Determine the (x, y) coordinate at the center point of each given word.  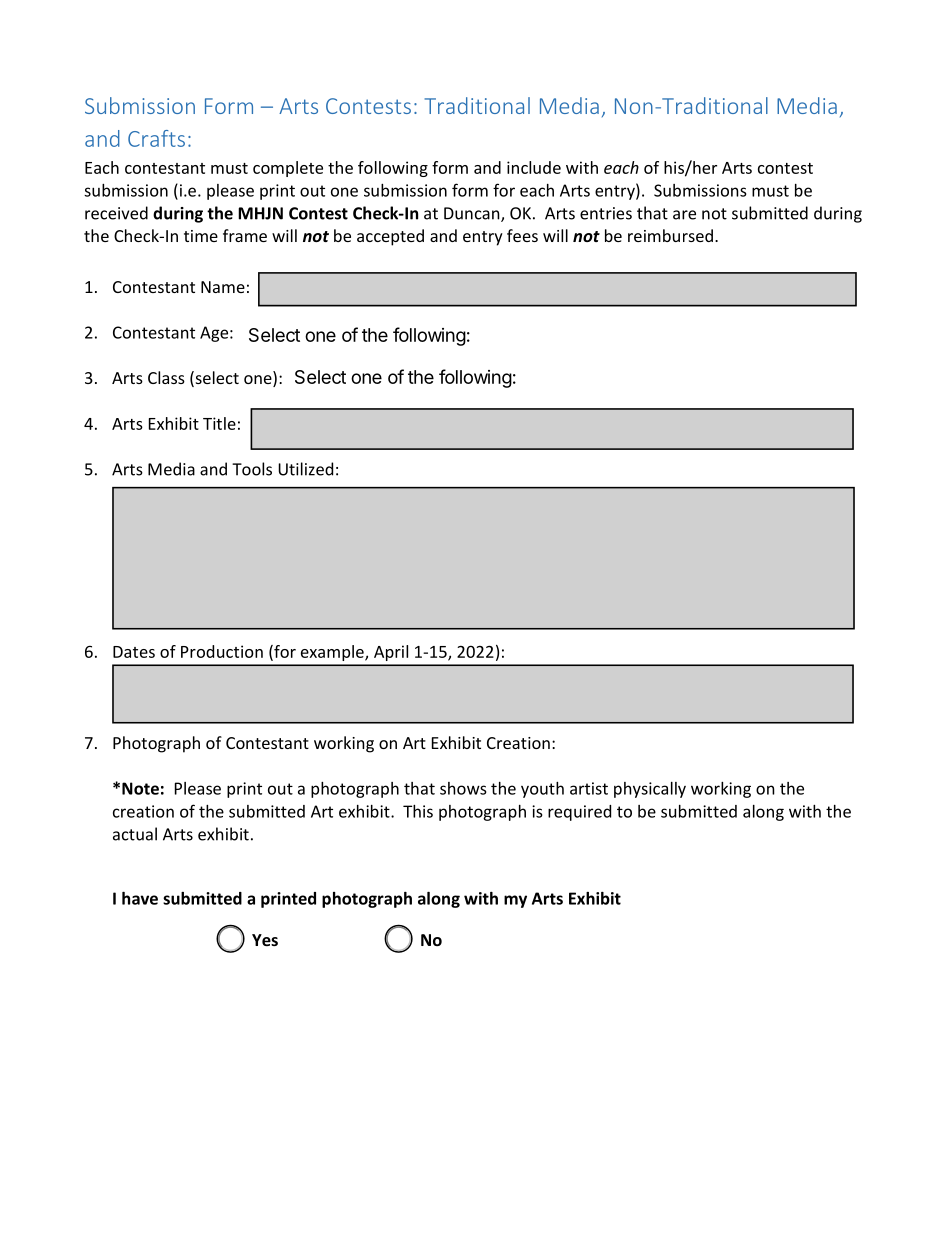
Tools (252, 469)
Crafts (156, 138)
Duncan (473, 214)
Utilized (305, 469)
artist (589, 788)
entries (606, 213)
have (140, 898)
